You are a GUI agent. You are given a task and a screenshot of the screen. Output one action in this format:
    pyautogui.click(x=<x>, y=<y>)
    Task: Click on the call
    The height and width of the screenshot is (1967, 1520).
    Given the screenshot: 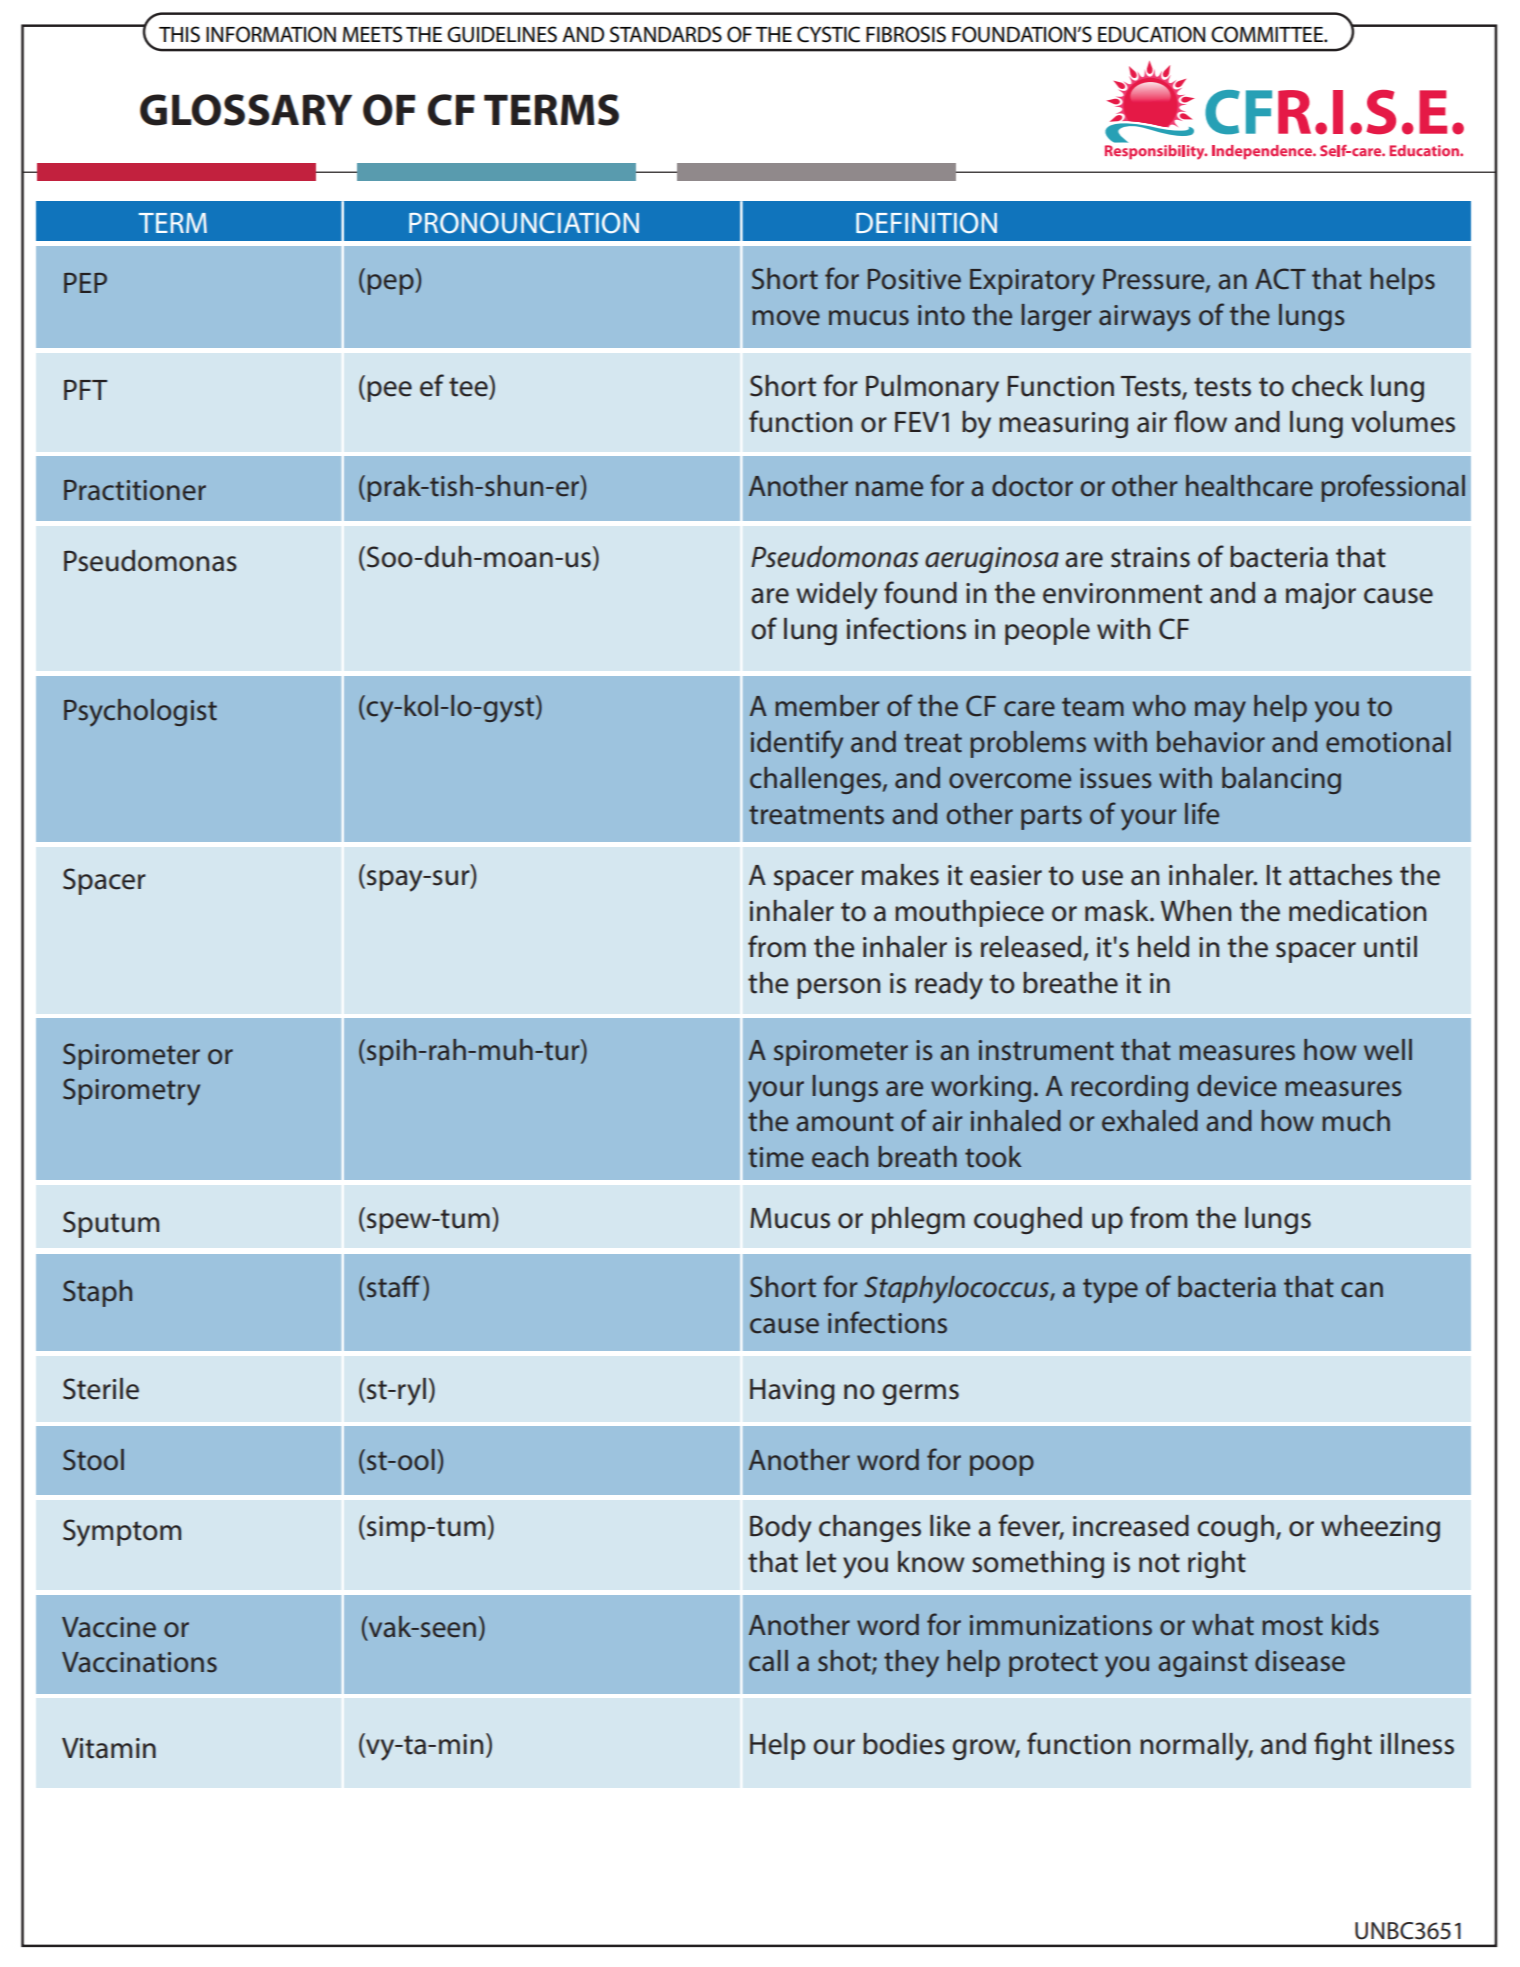 What is the action you would take?
    pyautogui.click(x=768, y=1661)
